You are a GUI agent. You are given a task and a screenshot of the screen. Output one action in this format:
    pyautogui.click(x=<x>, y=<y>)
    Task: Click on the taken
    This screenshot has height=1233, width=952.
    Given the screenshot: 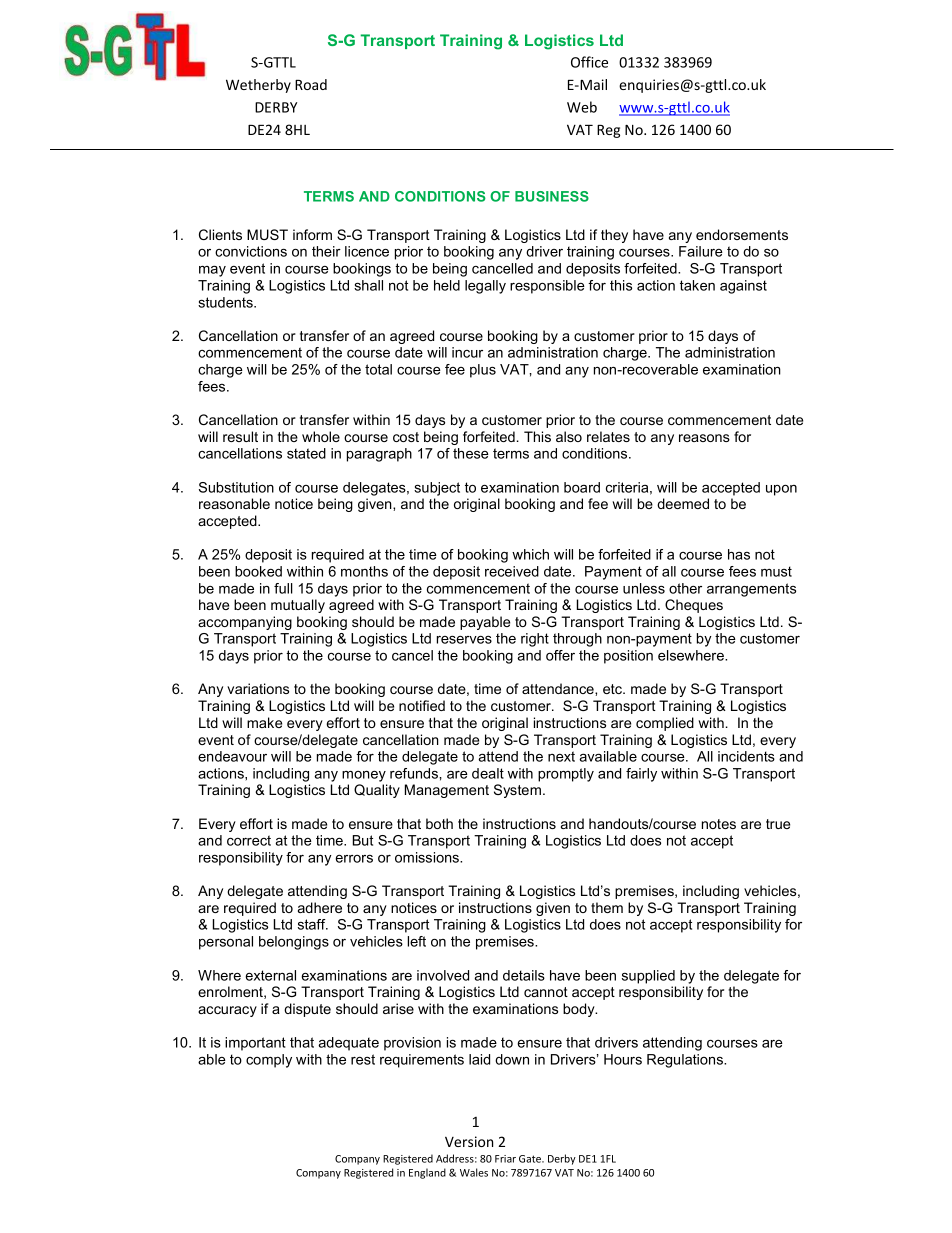 What is the action you would take?
    pyautogui.click(x=697, y=285)
